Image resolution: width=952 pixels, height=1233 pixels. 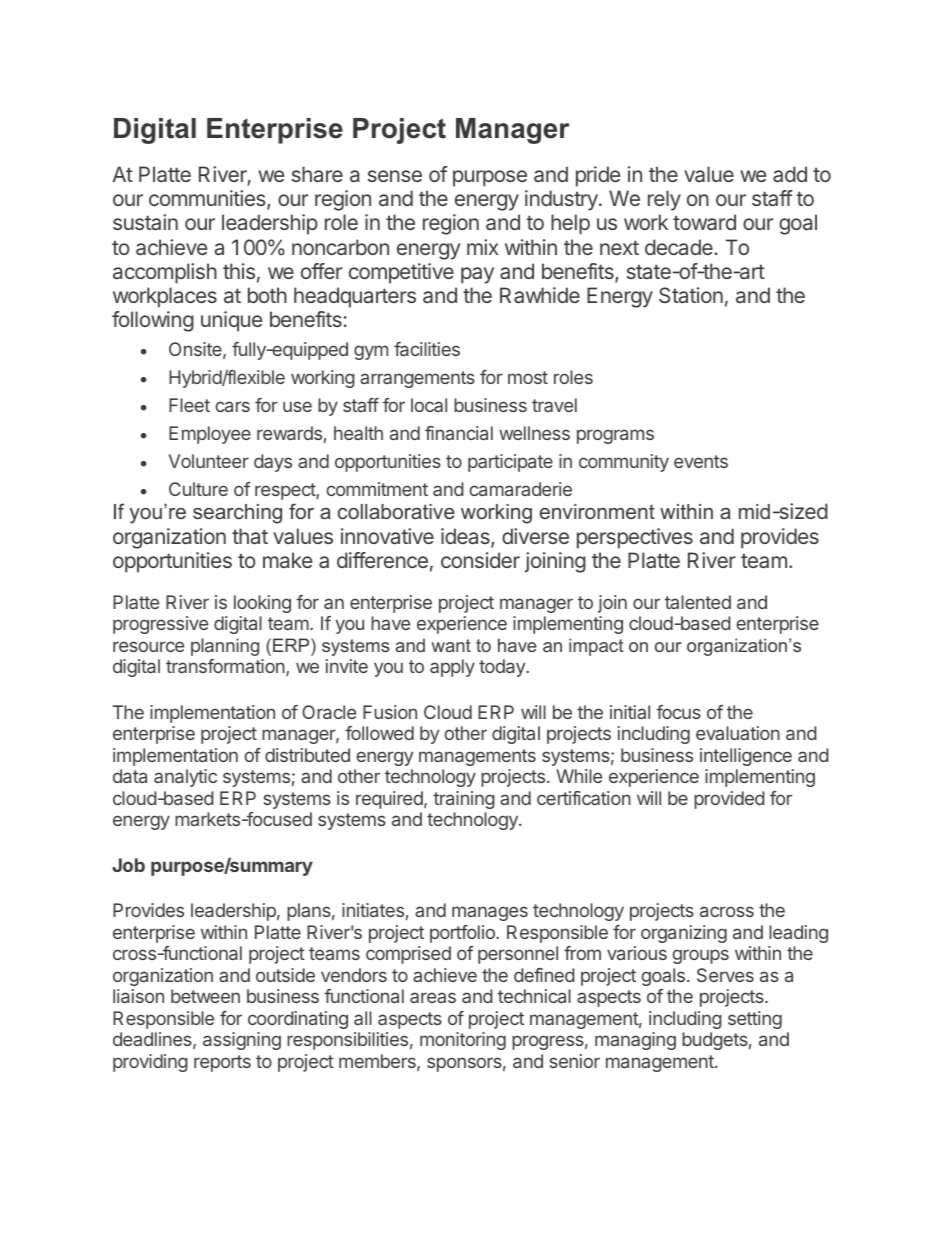 What do you see at coordinates (208, 200) in the image?
I see `communities` at bounding box center [208, 200].
